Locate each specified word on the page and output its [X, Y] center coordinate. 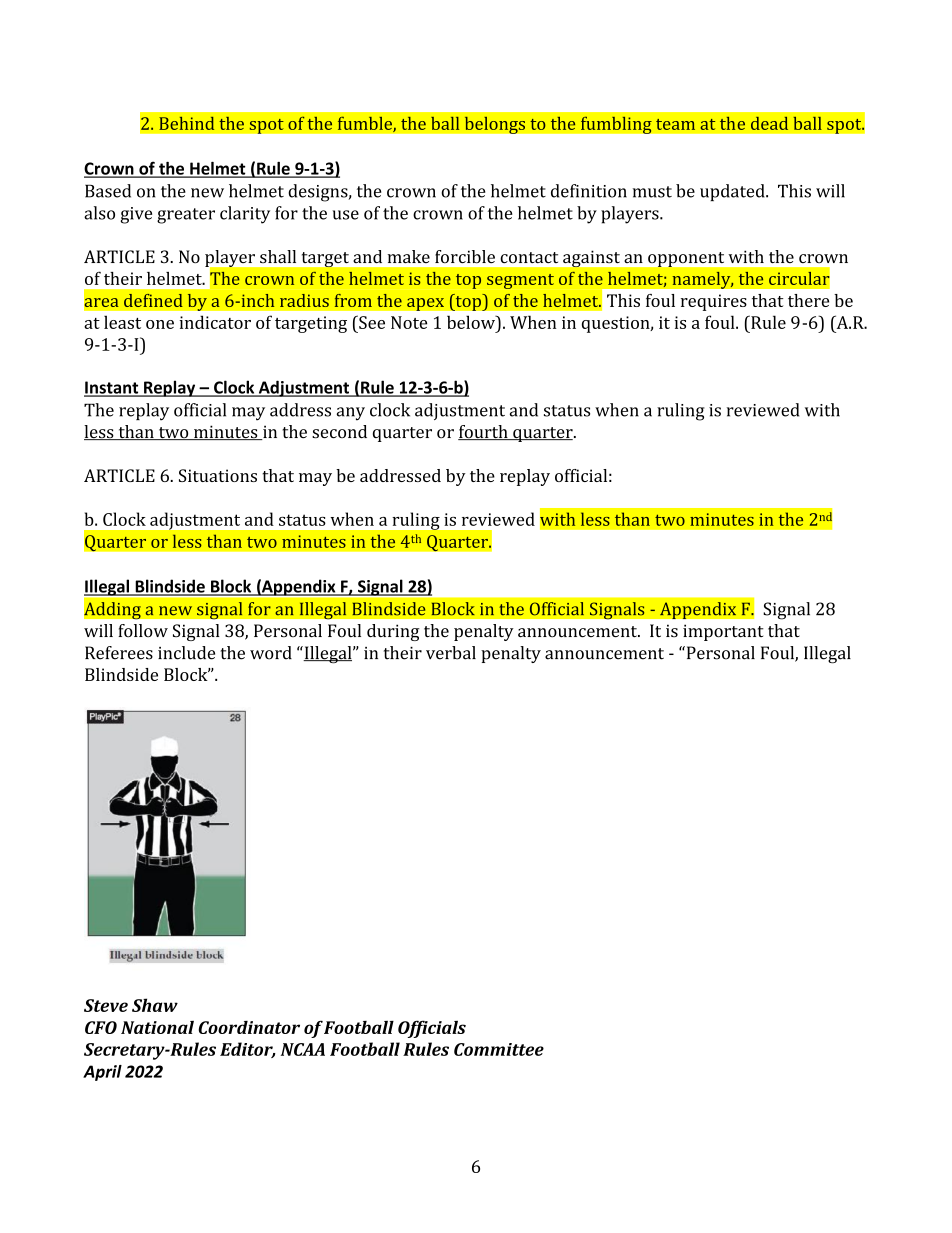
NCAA [303, 1049]
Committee [499, 1049]
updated [733, 192]
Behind [186, 123]
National [157, 1027]
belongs [494, 125]
